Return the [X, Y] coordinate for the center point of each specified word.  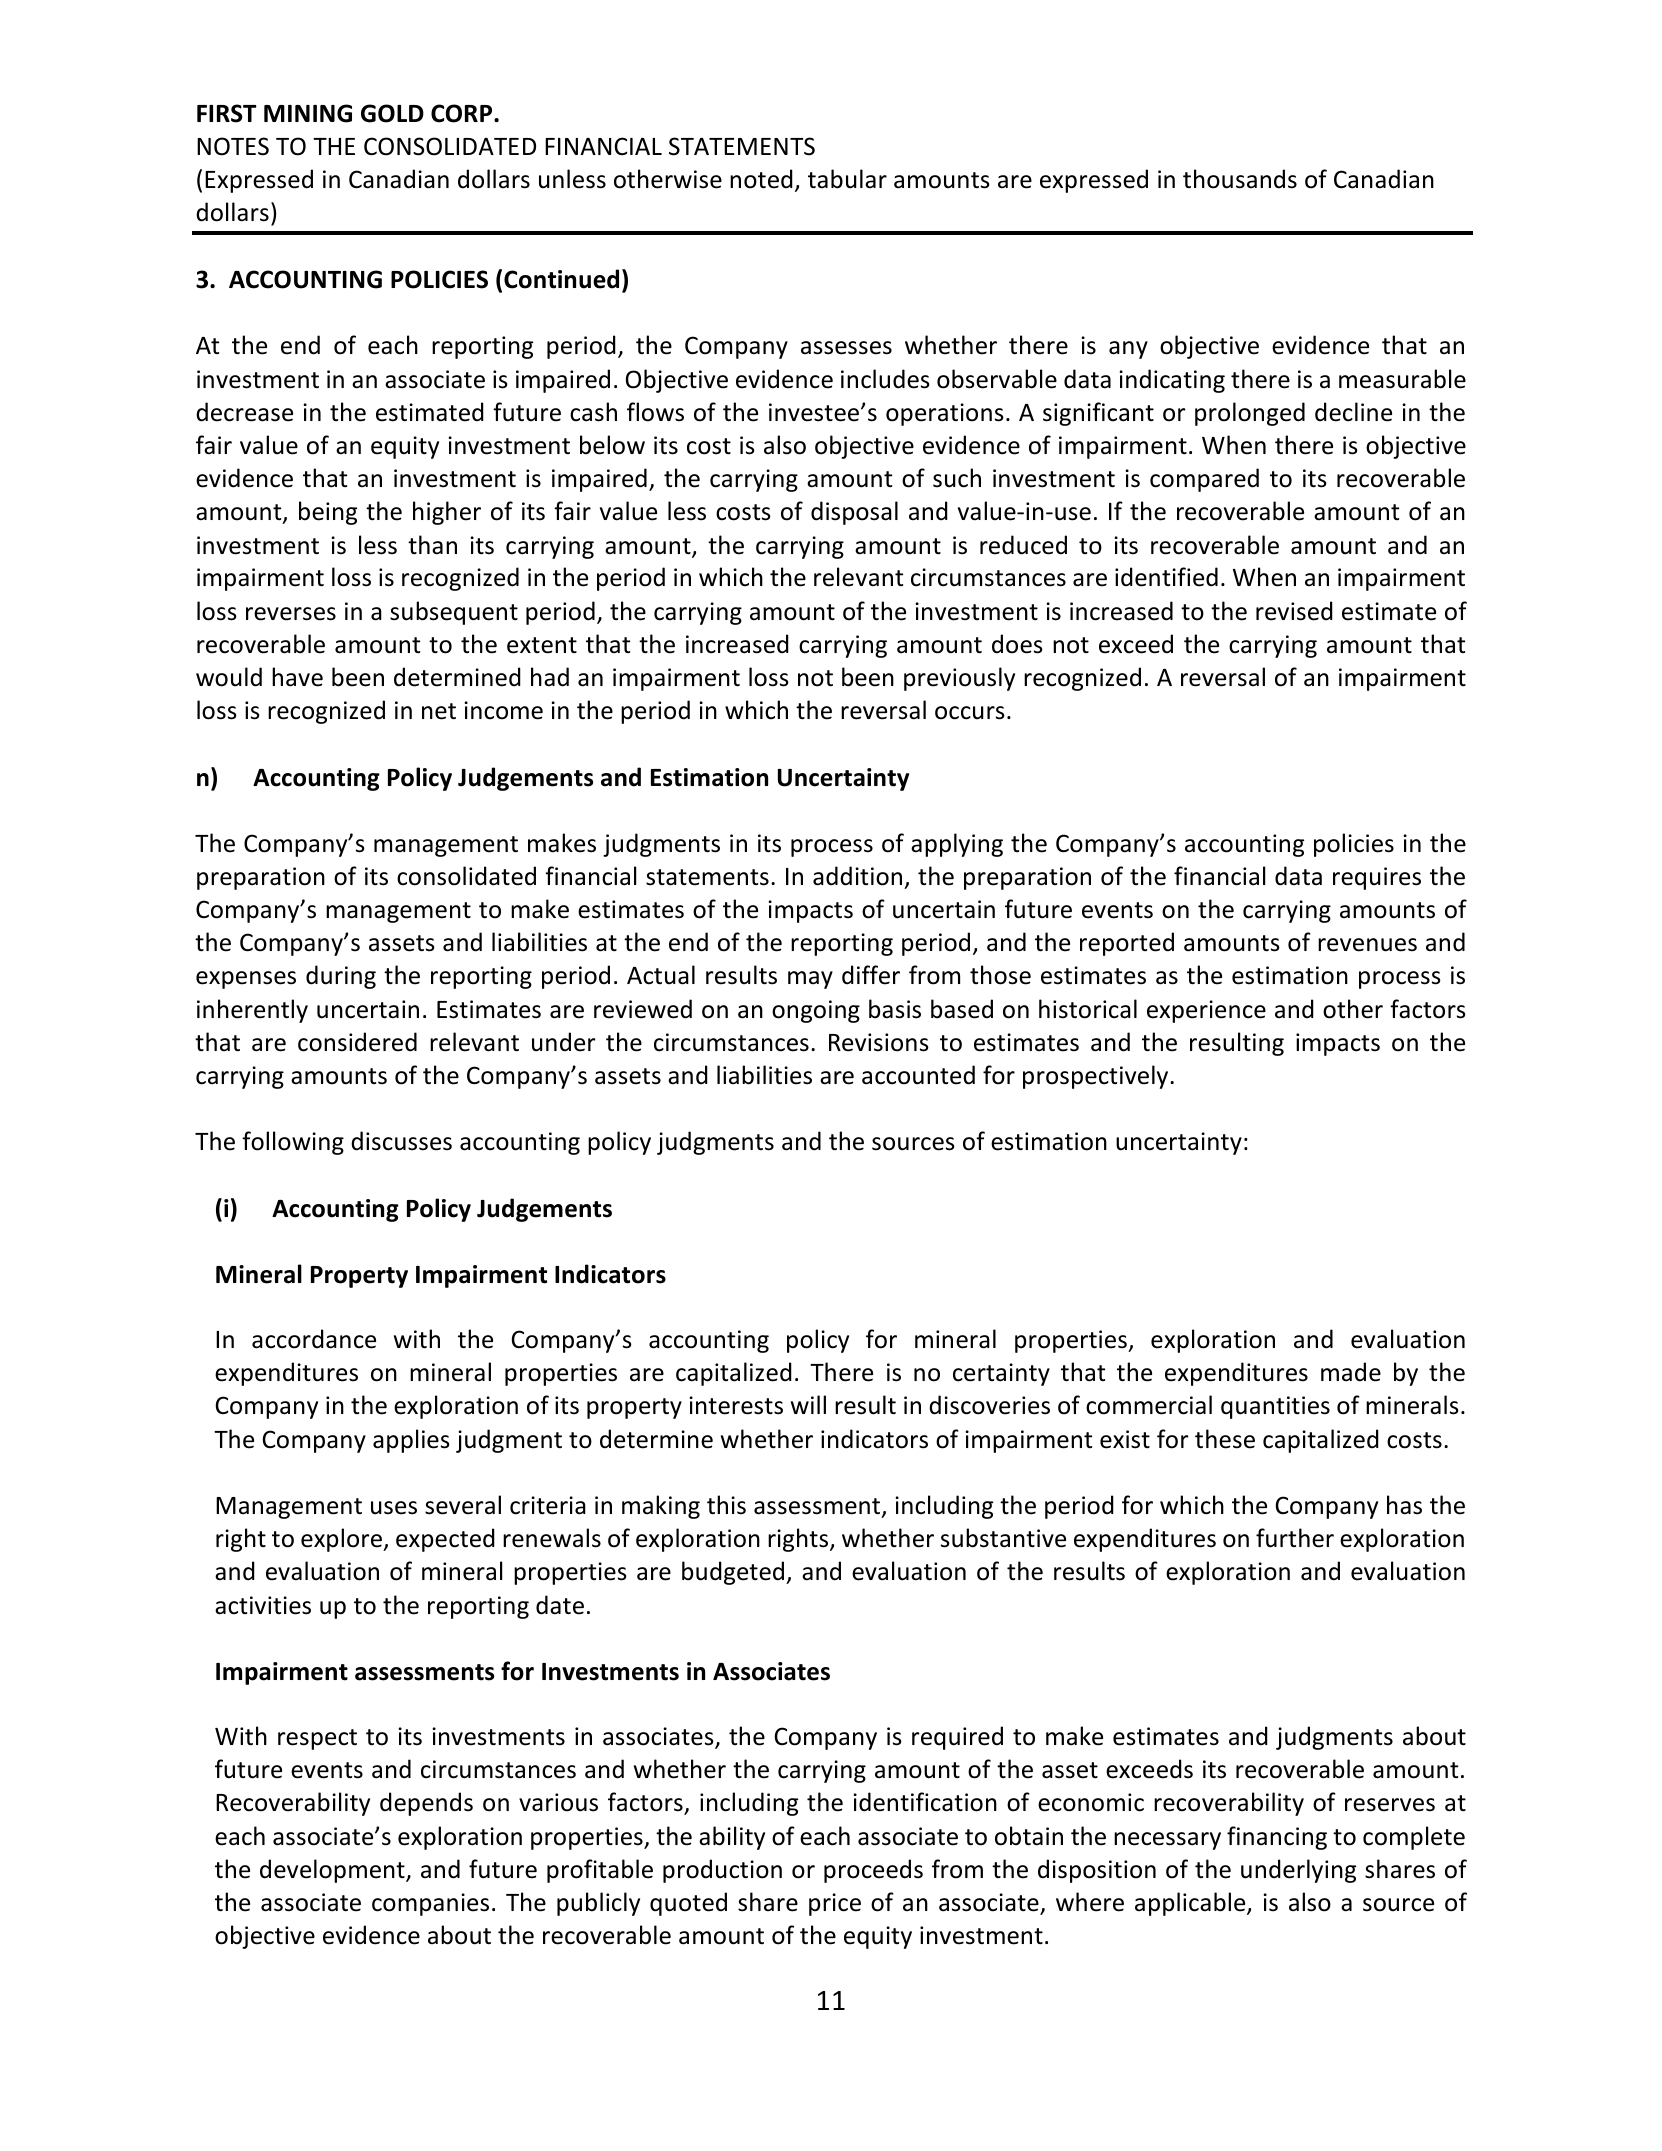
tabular [847, 179]
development [333, 1871]
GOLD [392, 113]
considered [357, 1042]
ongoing [816, 1011]
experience [1206, 1011]
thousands [1240, 179]
